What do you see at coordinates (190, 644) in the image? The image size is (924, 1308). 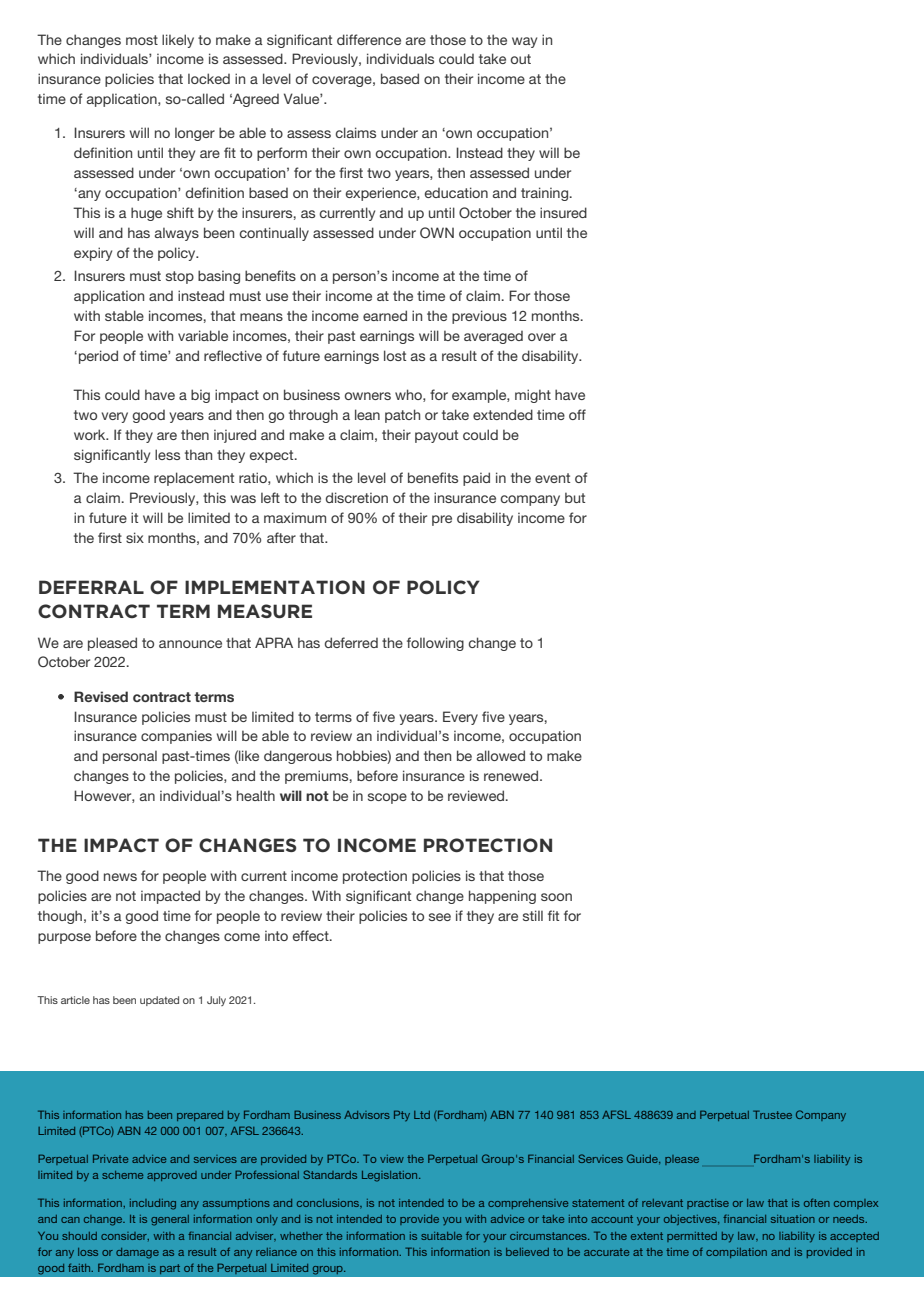 I see `announce` at bounding box center [190, 644].
